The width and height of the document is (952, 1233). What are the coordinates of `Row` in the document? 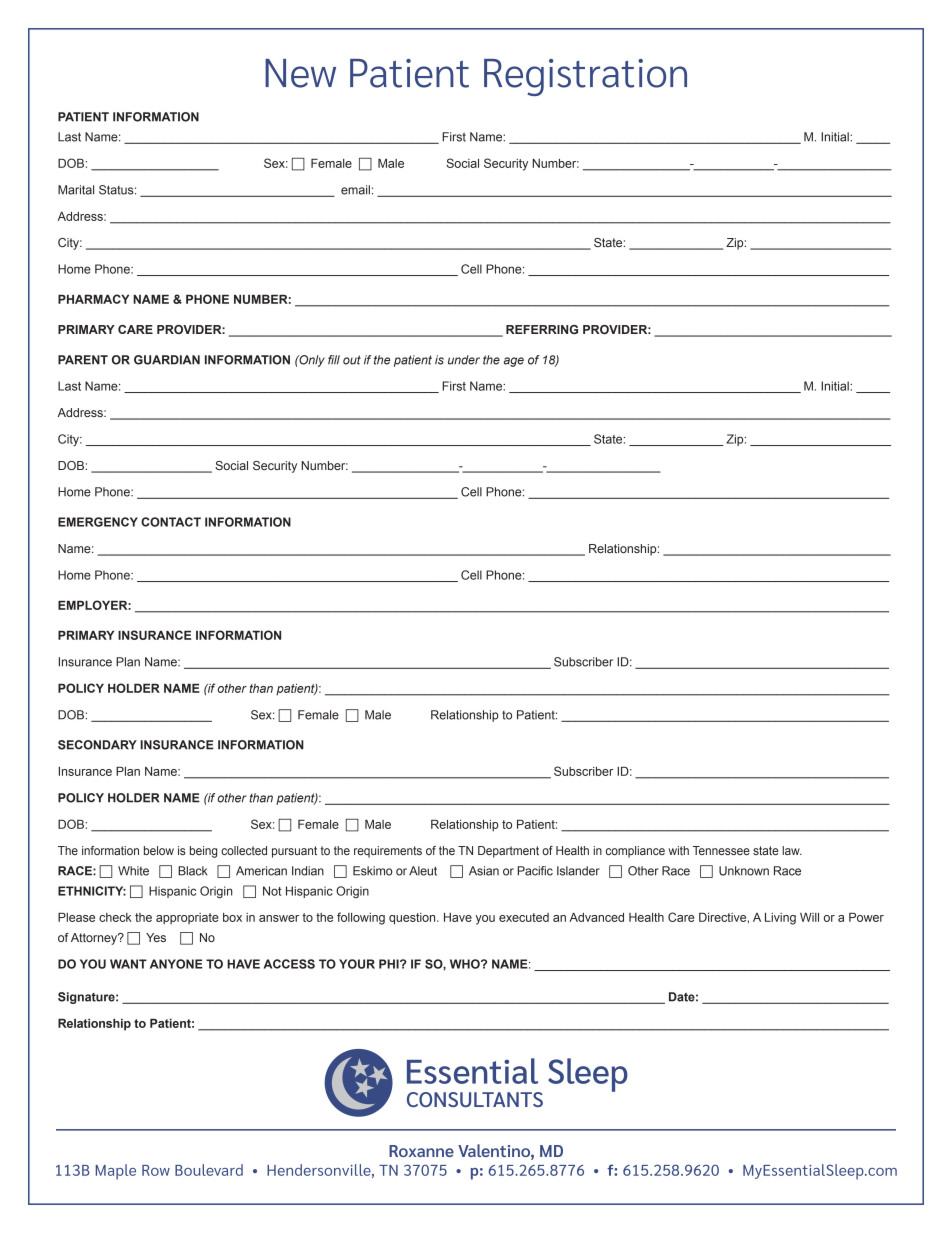 It's located at (156, 1170).
